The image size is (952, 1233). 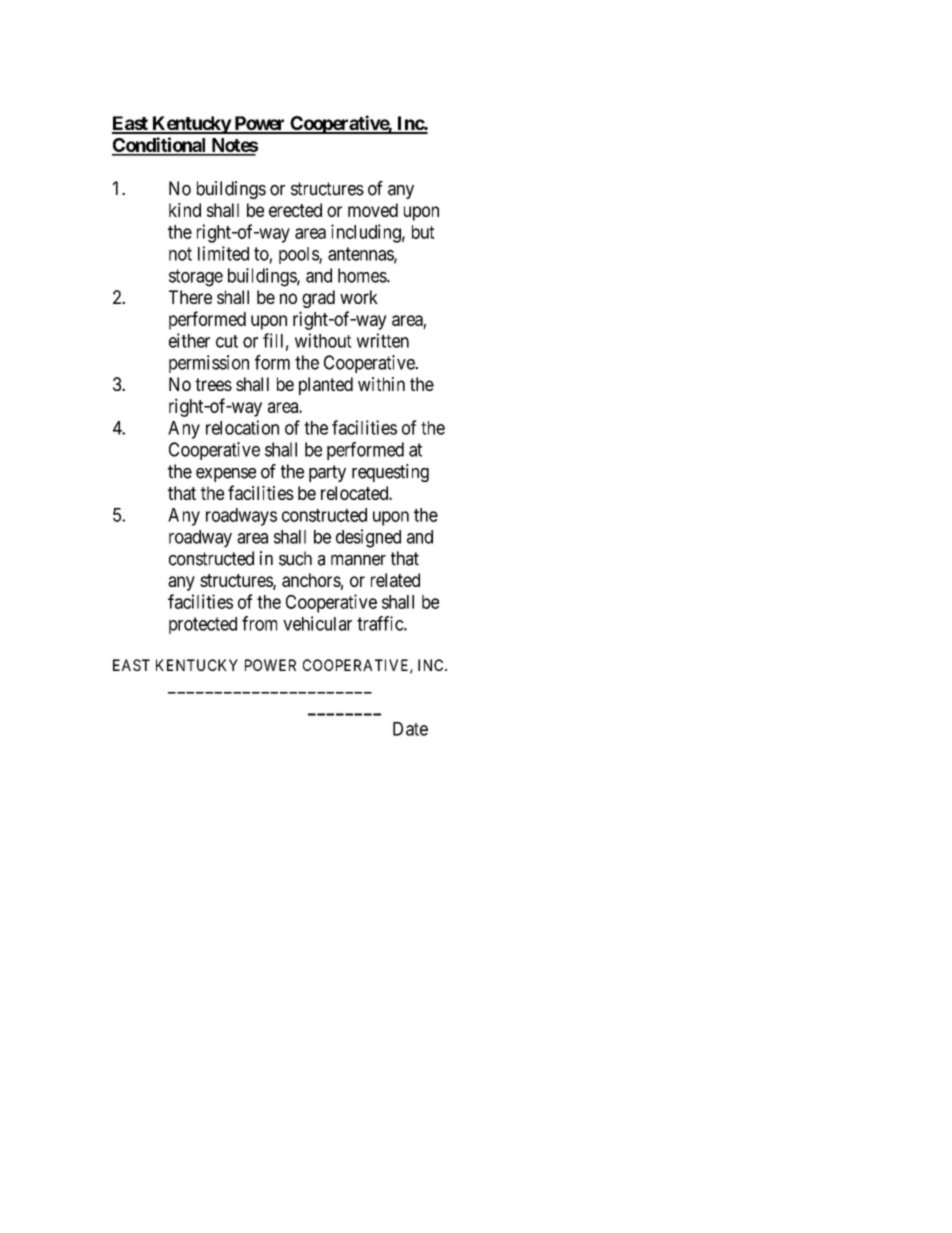 I want to click on written, so click(x=383, y=340).
